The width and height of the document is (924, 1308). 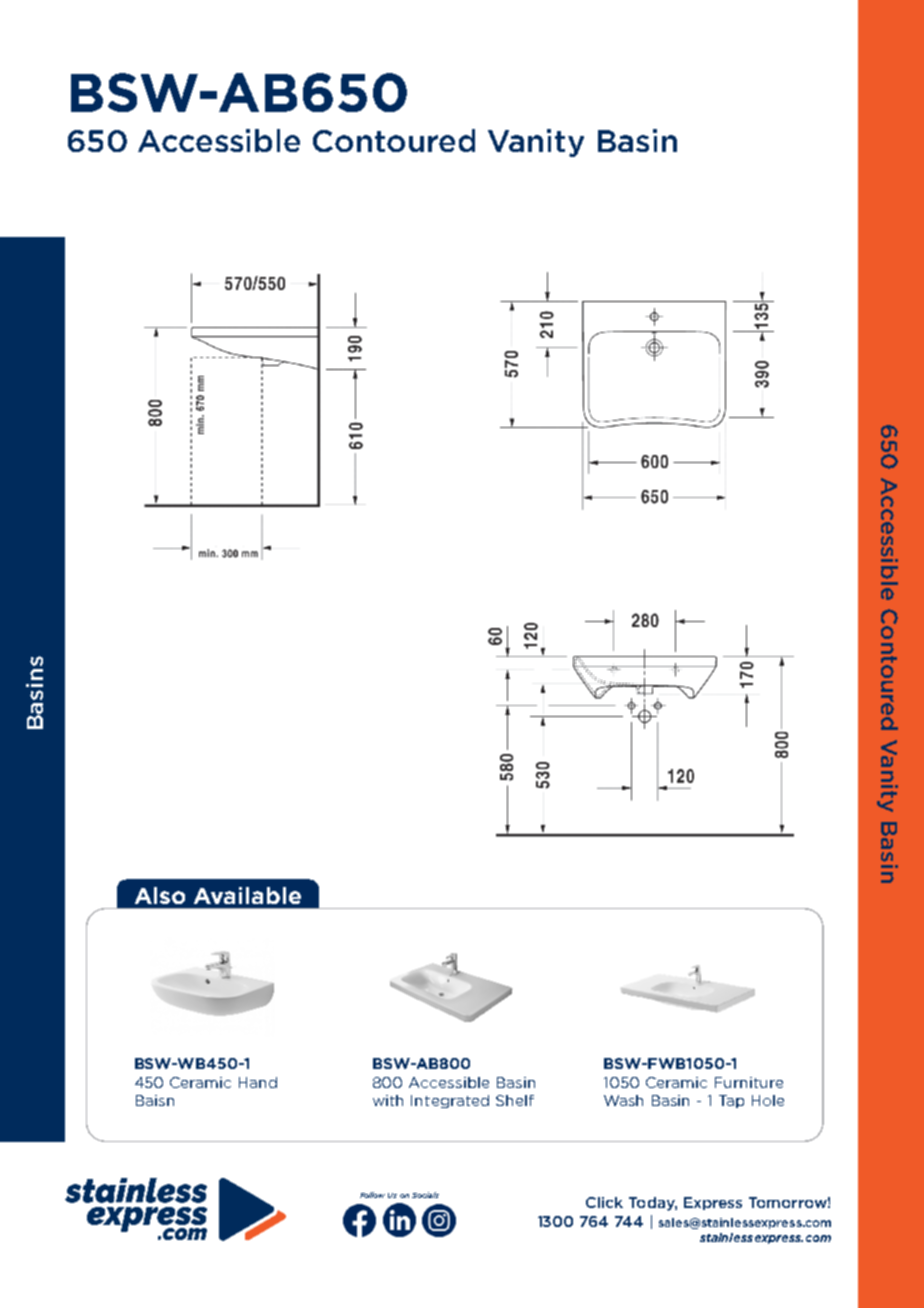 What do you see at coordinates (450, 1101) in the document?
I see `Integrated` at bounding box center [450, 1101].
